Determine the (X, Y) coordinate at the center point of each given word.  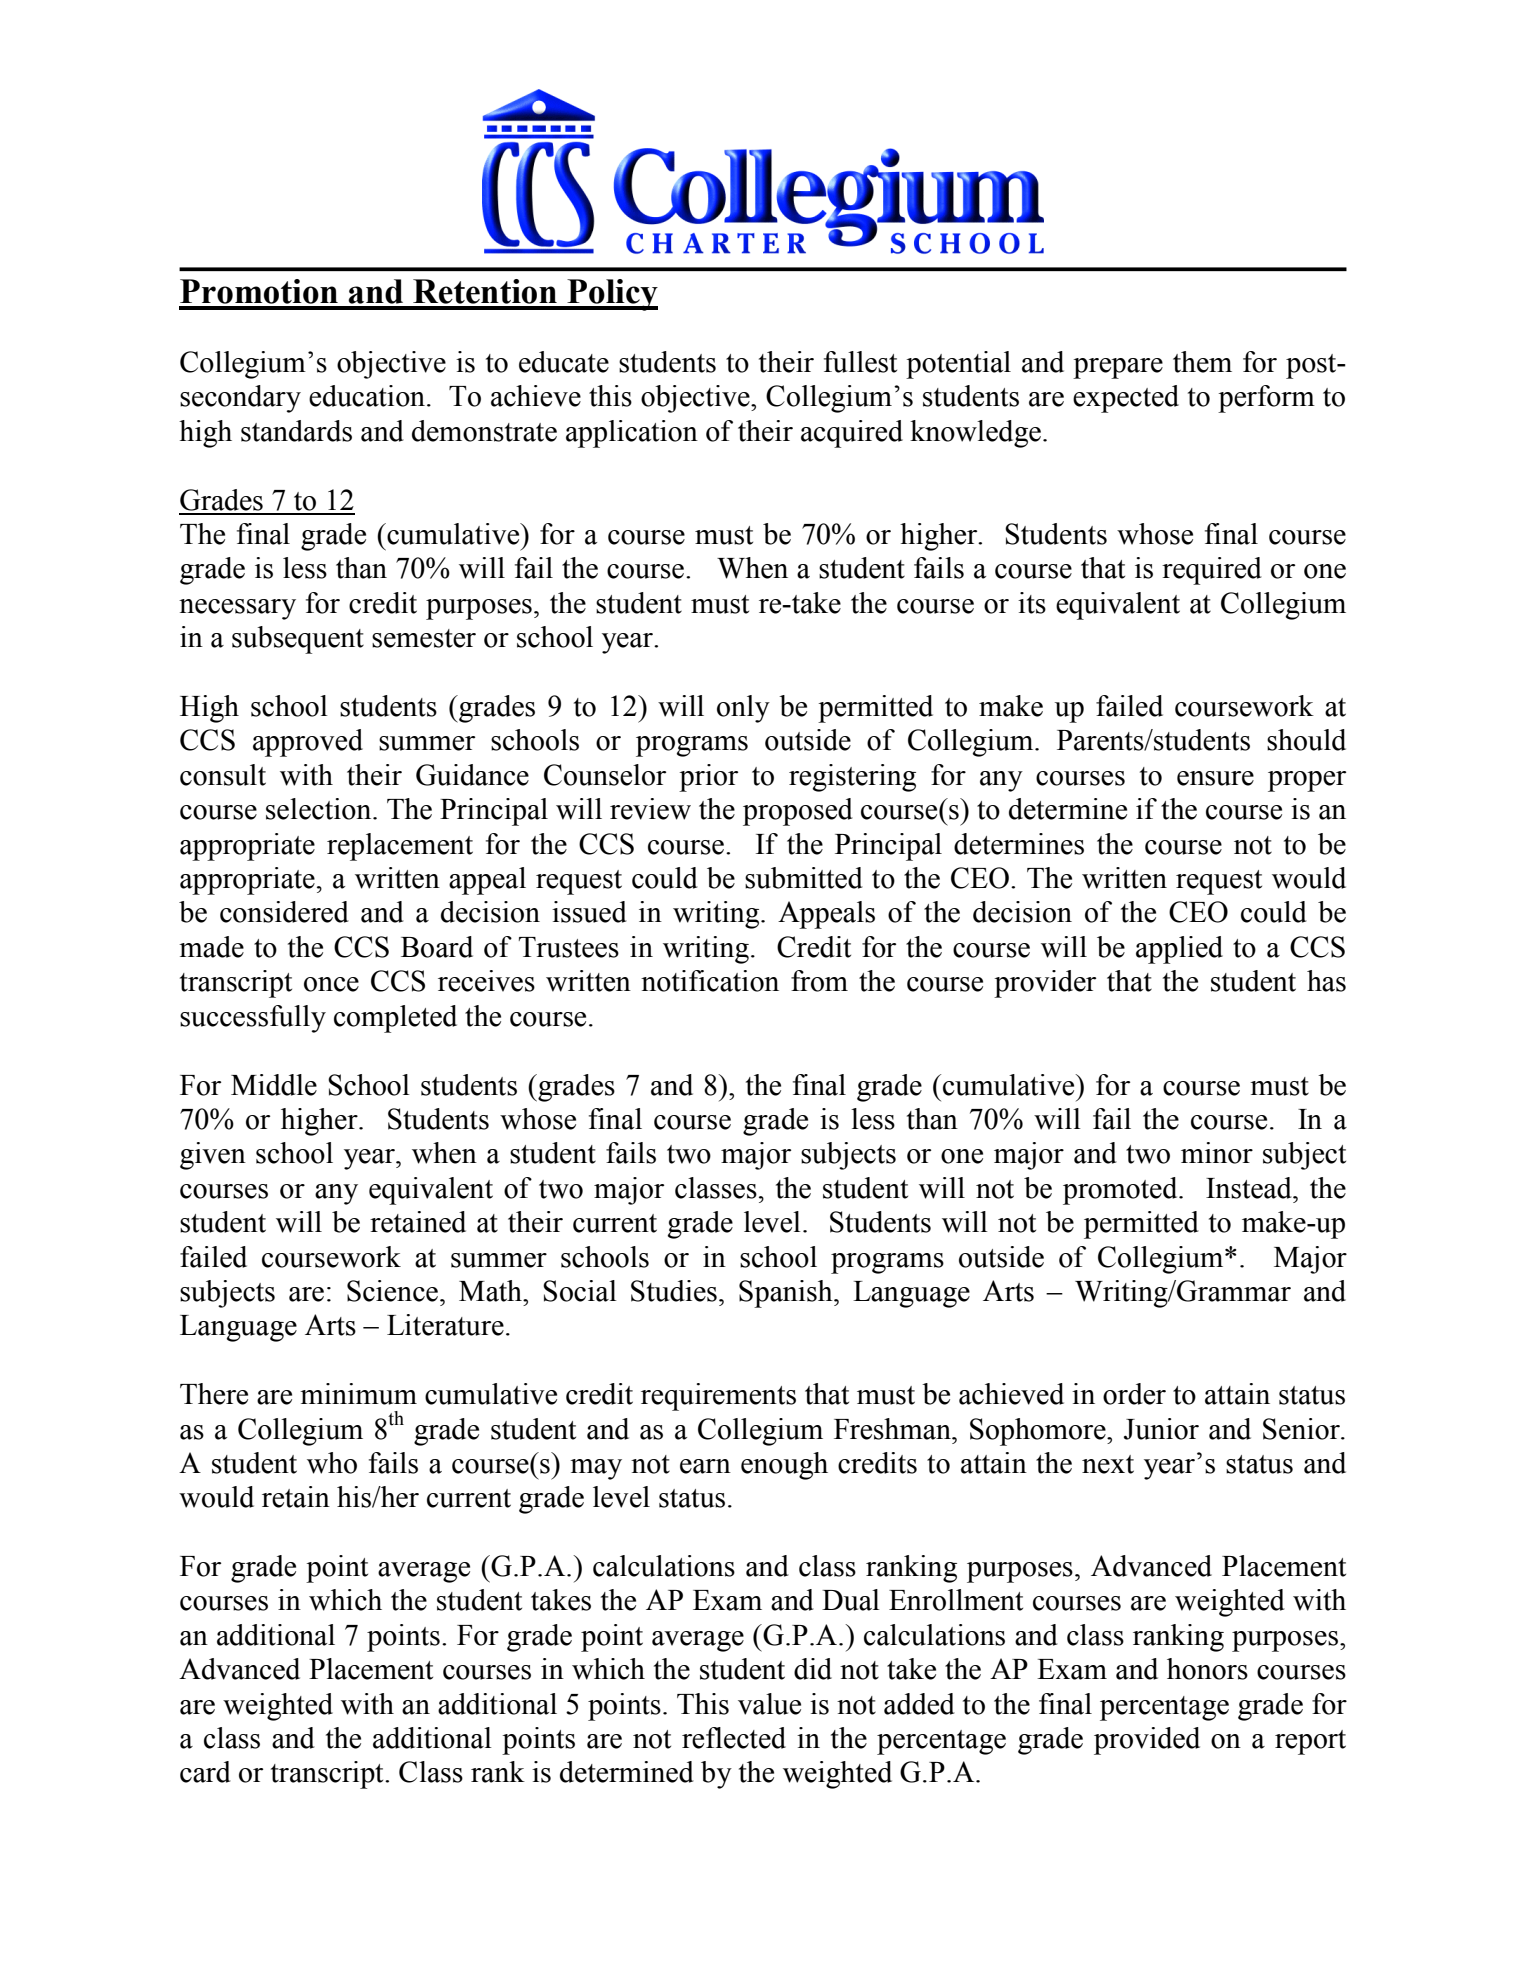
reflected (734, 1738)
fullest (860, 362)
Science (392, 1291)
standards (296, 431)
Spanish (787, 1294)
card (205, 1772)
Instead (1250, 1188)
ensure (1215, 778)
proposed (798, 812)
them (1202, 362)
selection (320, 809)
